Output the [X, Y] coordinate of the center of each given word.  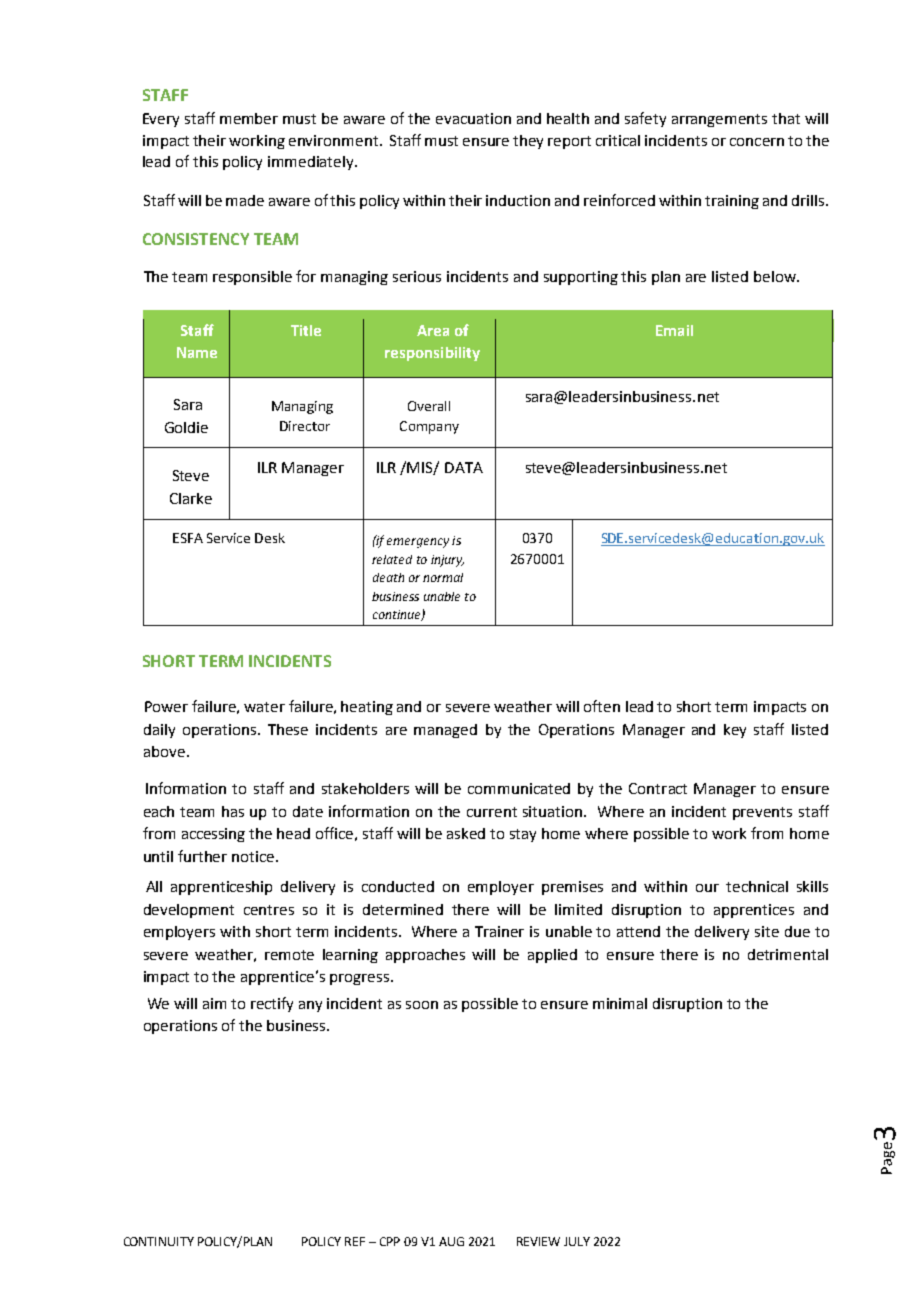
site [767, 931]
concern [757, 142]
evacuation [473, 118]
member [249, 118]
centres [269, 910]
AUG [451, 1241]
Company [429, 427]
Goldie [186, 427]
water [264, 707]
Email [674, 330]
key [735, 731]
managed [445, 731]
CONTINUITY [159, 1241]
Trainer [499, 931]
